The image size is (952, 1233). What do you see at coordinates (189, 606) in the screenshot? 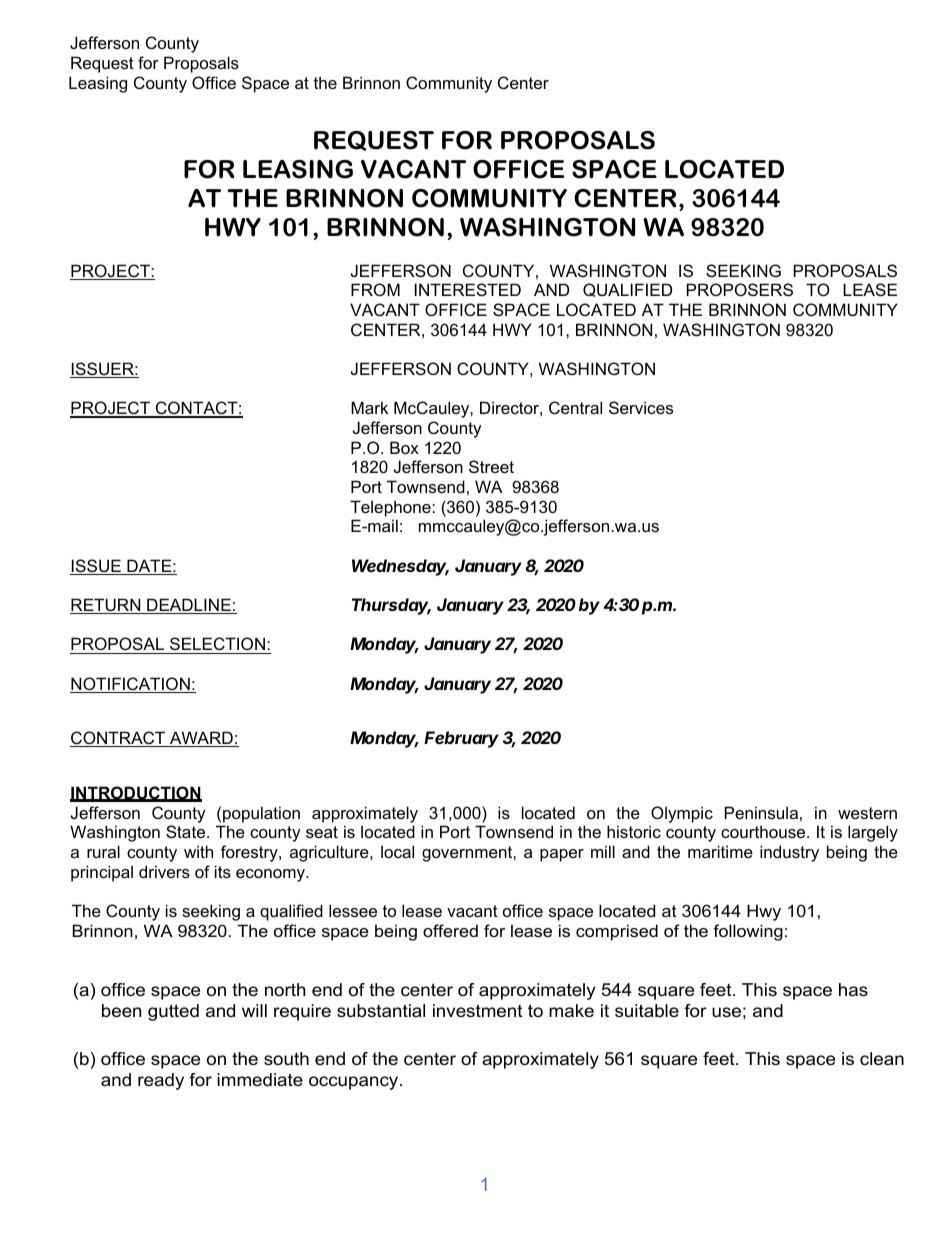
I see `DEADLINE` at bounding box center [189, 606].
